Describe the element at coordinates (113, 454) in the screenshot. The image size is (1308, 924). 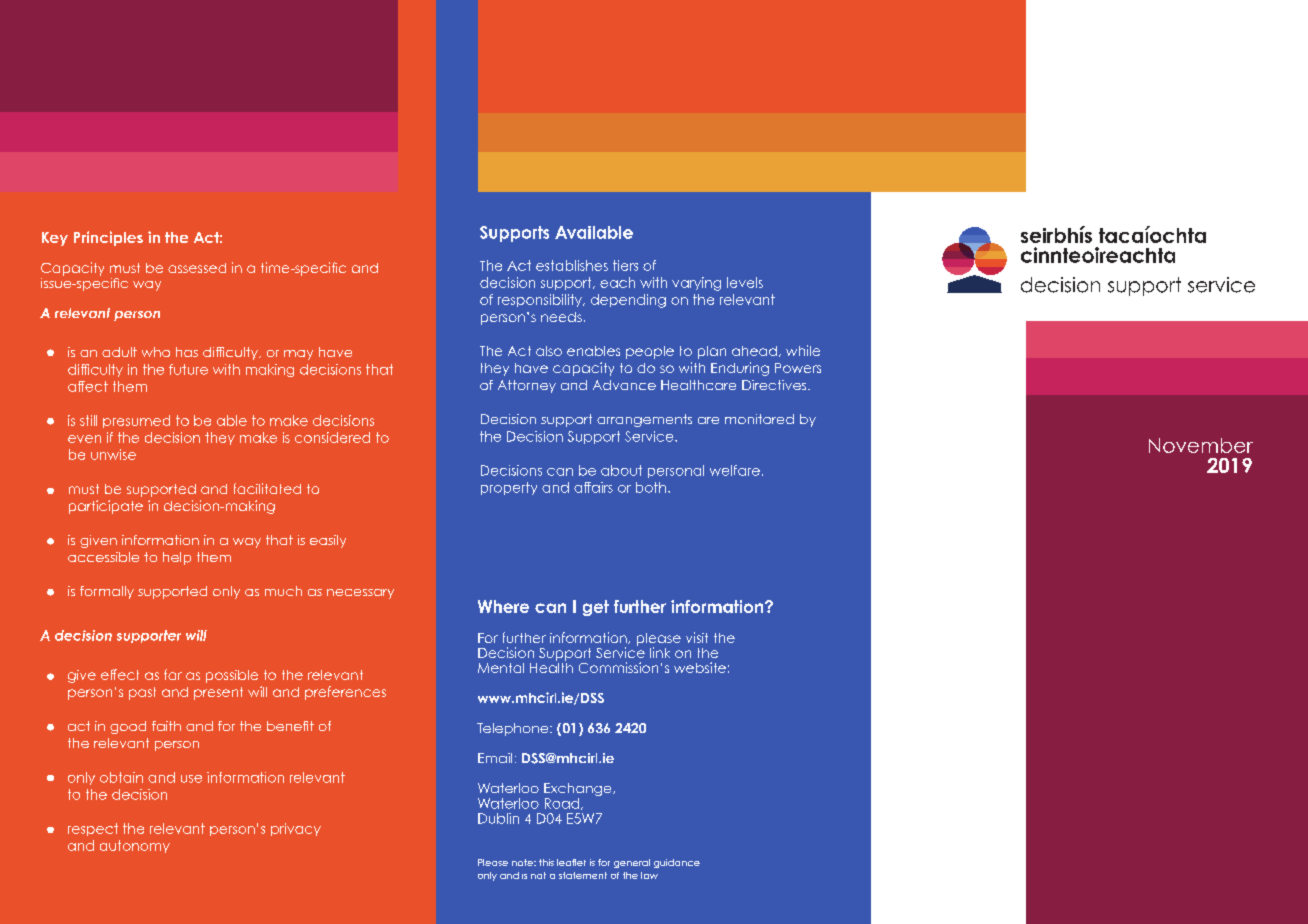
I see `unwise` at that location.
